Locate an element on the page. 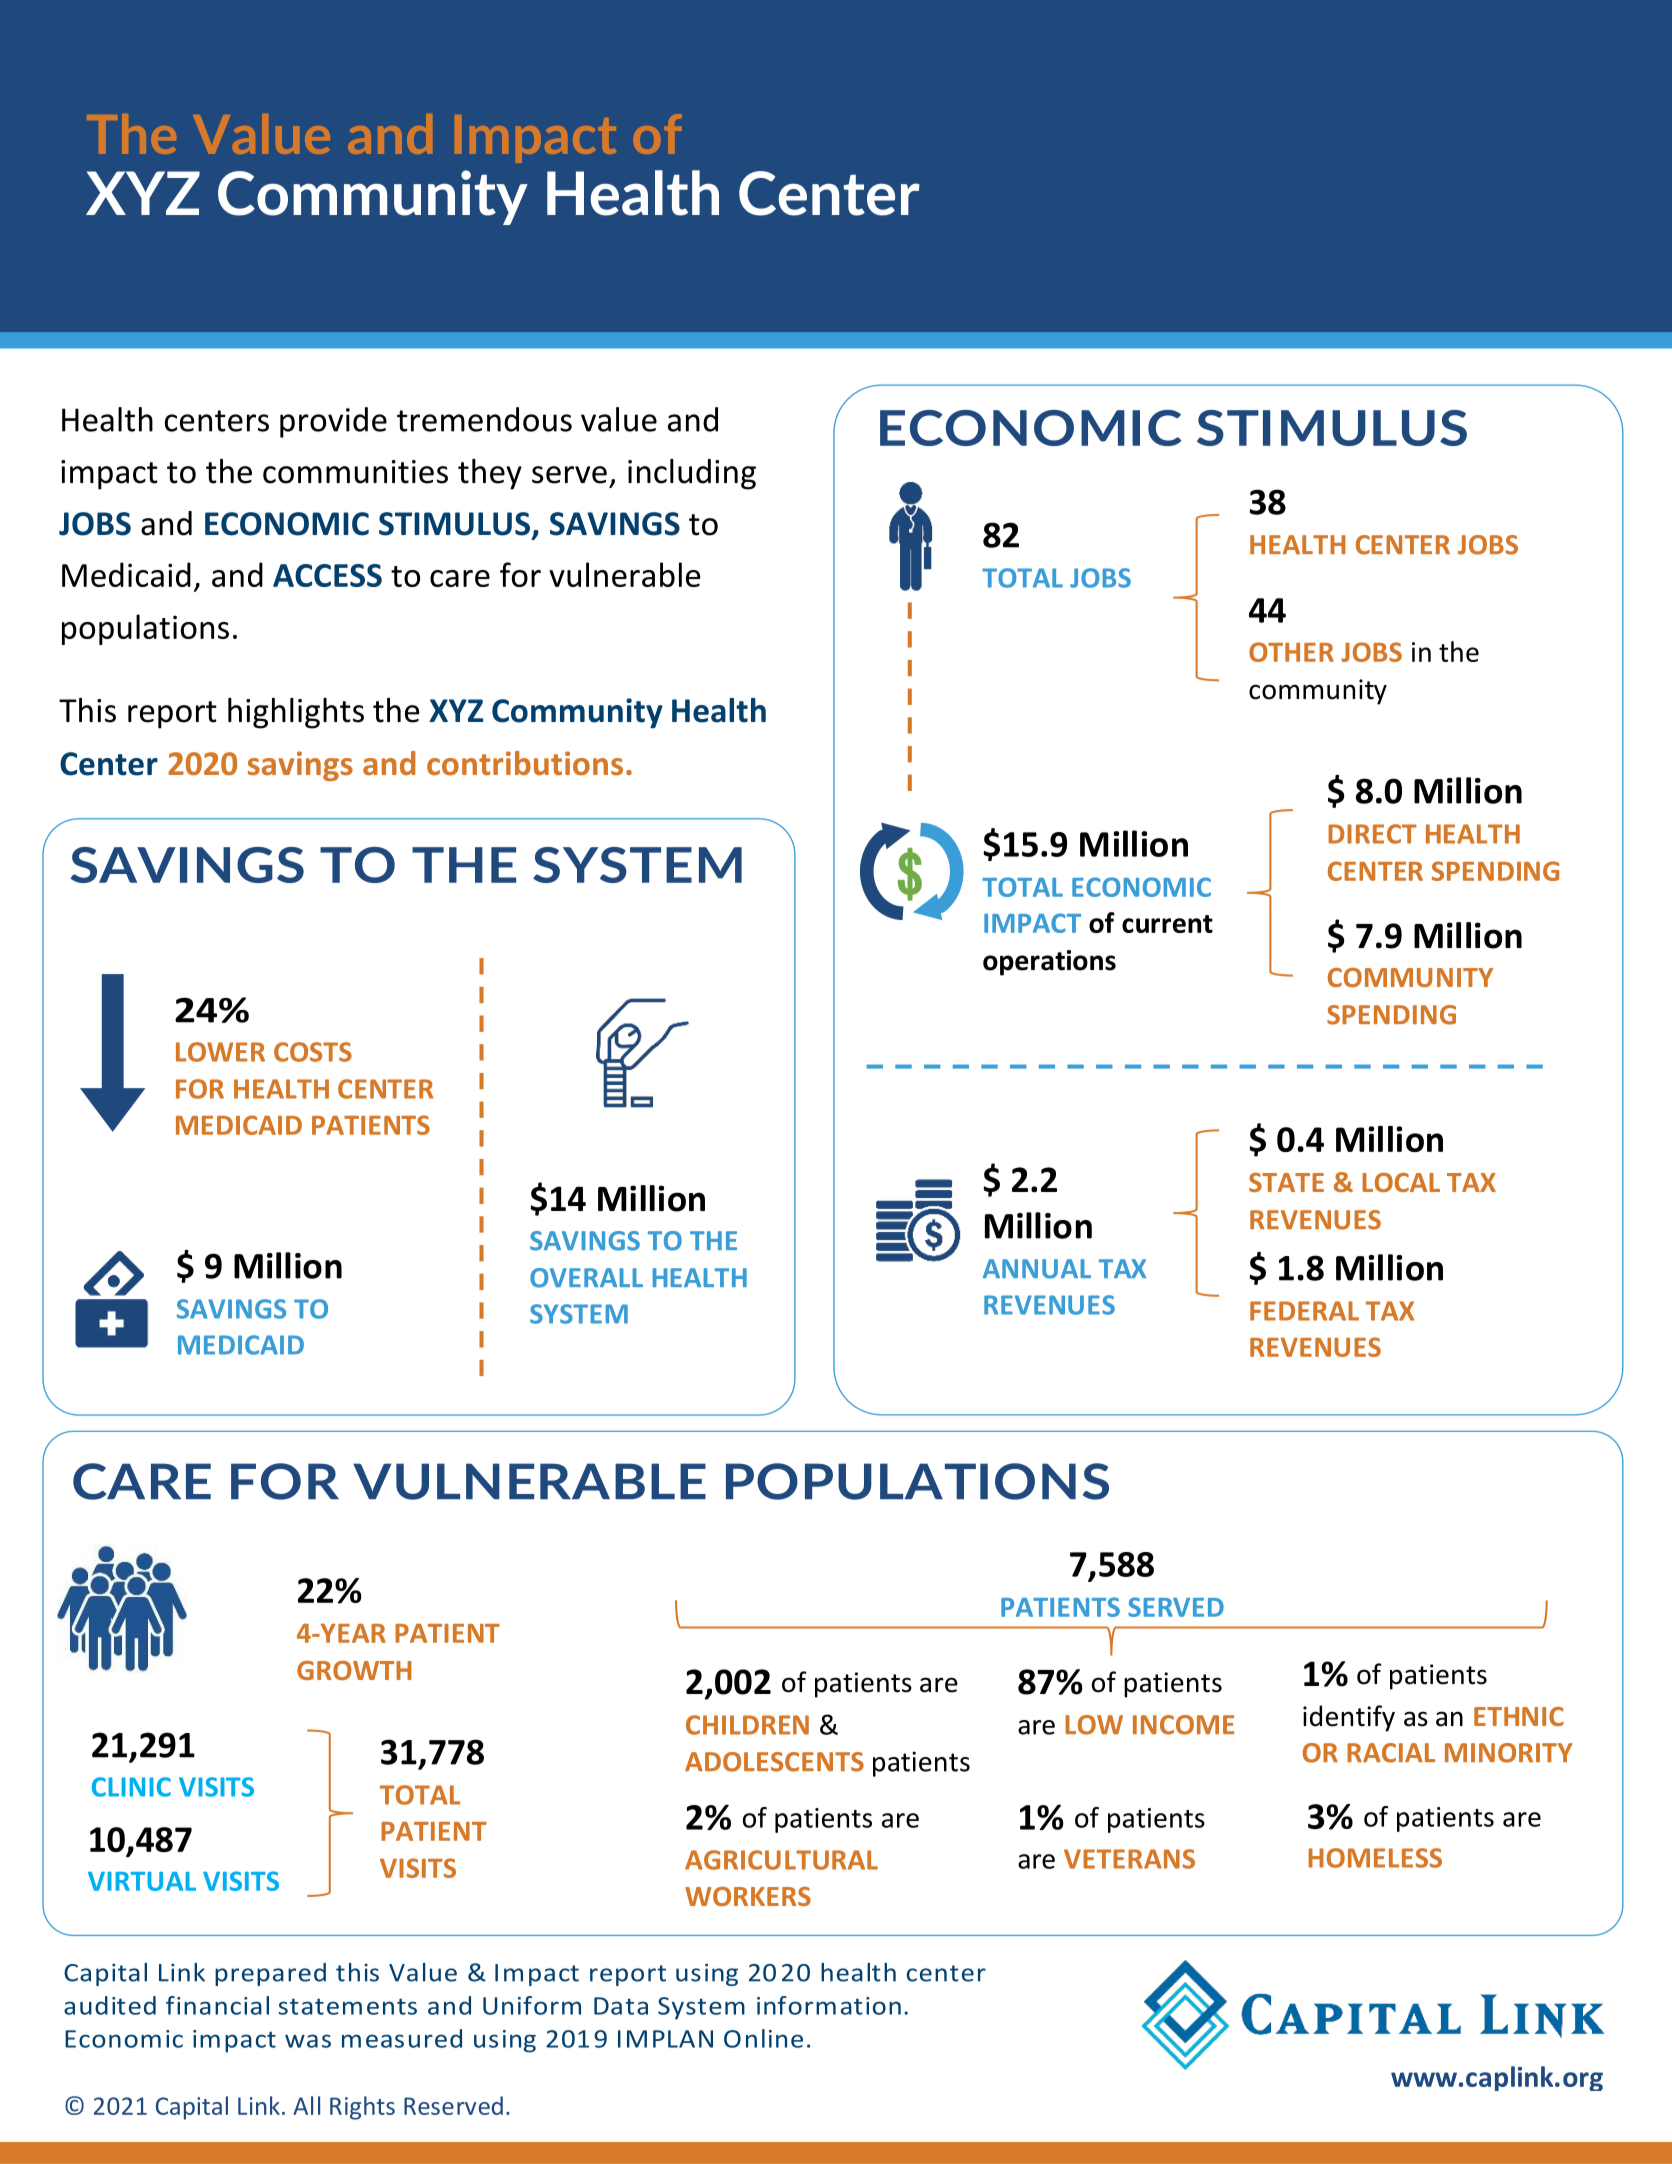 The width and height of the page is (1672, 2164). including is located at coordinates (692, 474).
